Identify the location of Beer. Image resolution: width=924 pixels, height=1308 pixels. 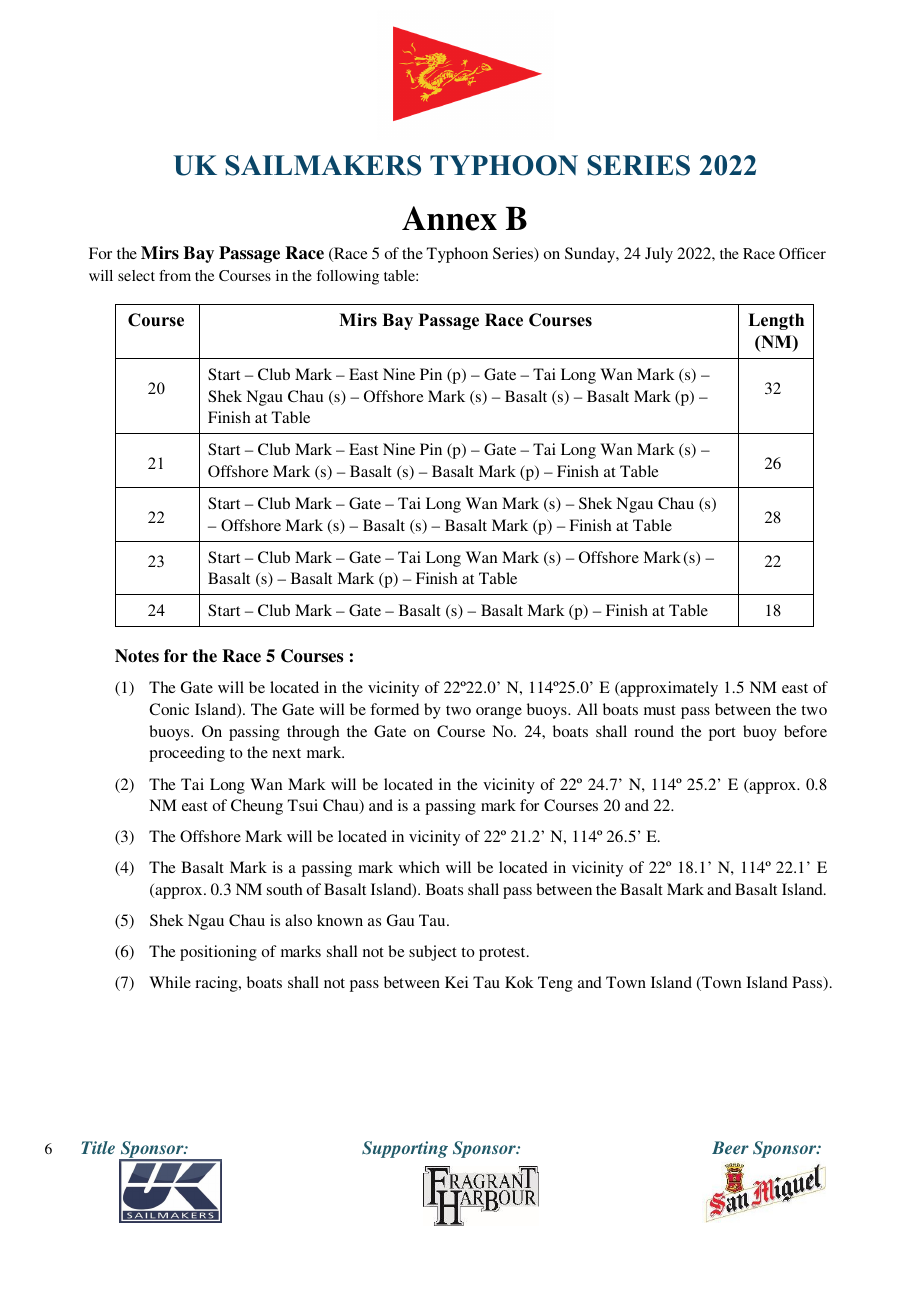
(730, 1147).
